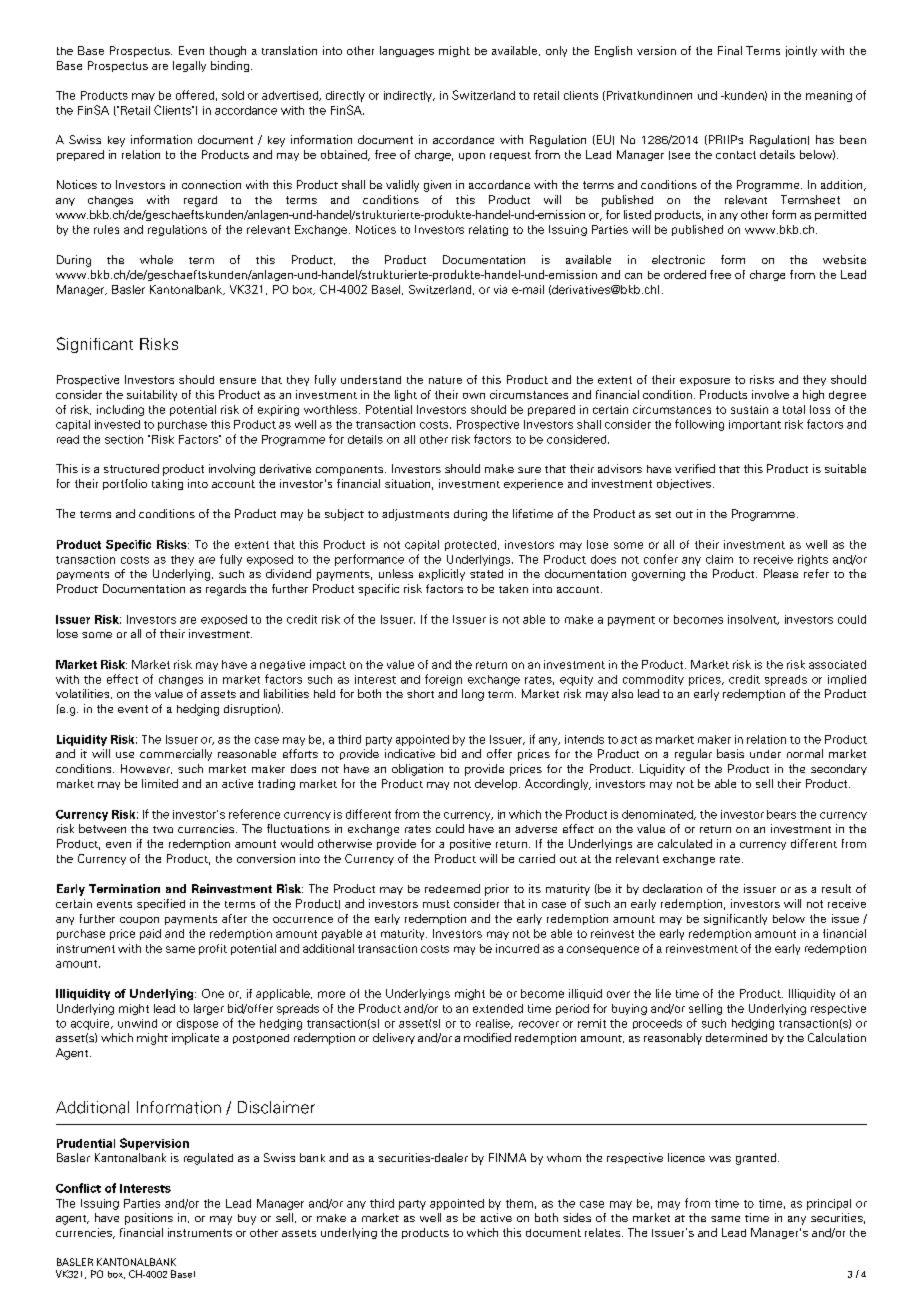 This page has height=1307, width=924. I want to click on positions, so click(149, 1219).
